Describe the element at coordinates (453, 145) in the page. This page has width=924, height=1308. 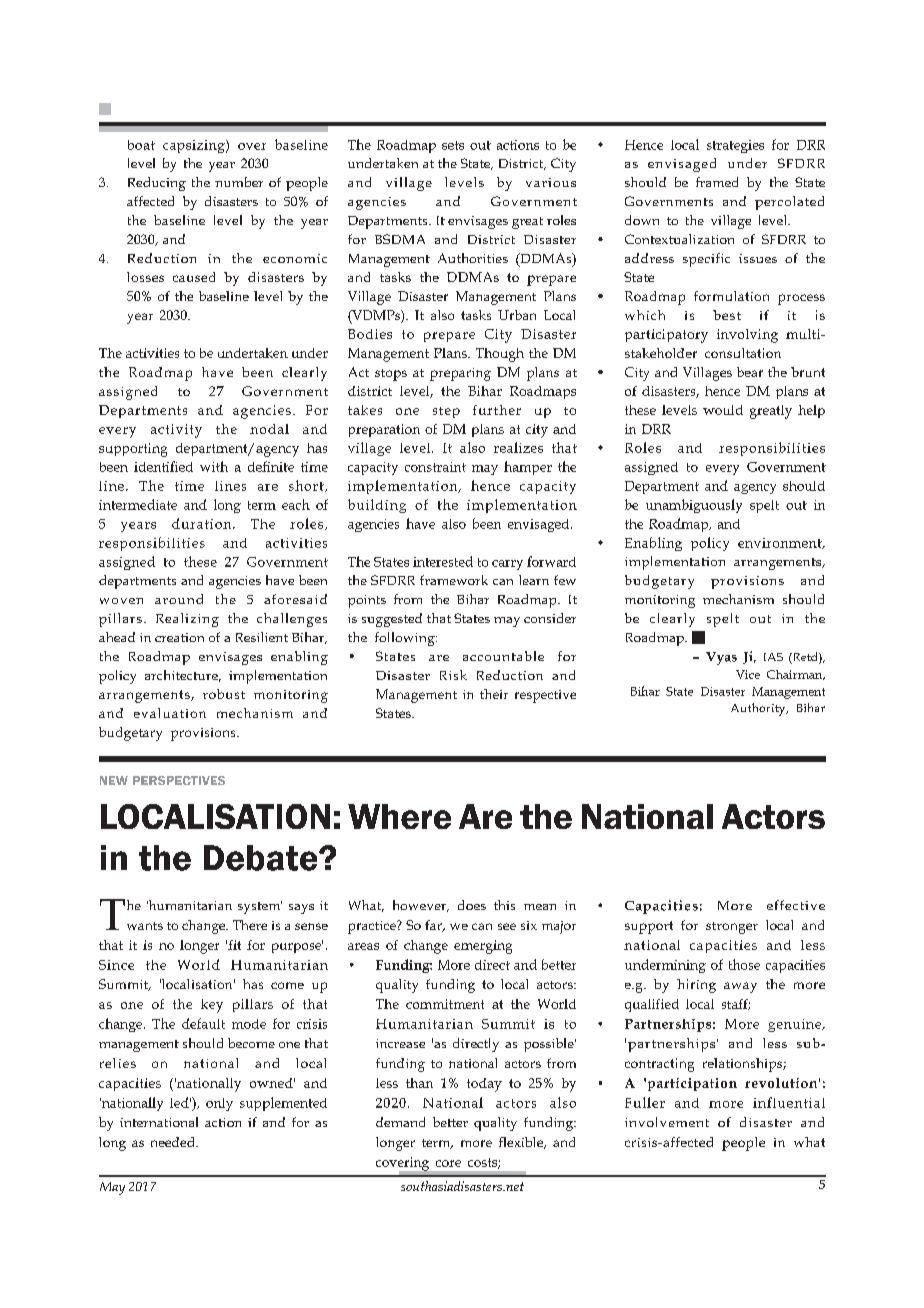
I see `sets` at that location.
